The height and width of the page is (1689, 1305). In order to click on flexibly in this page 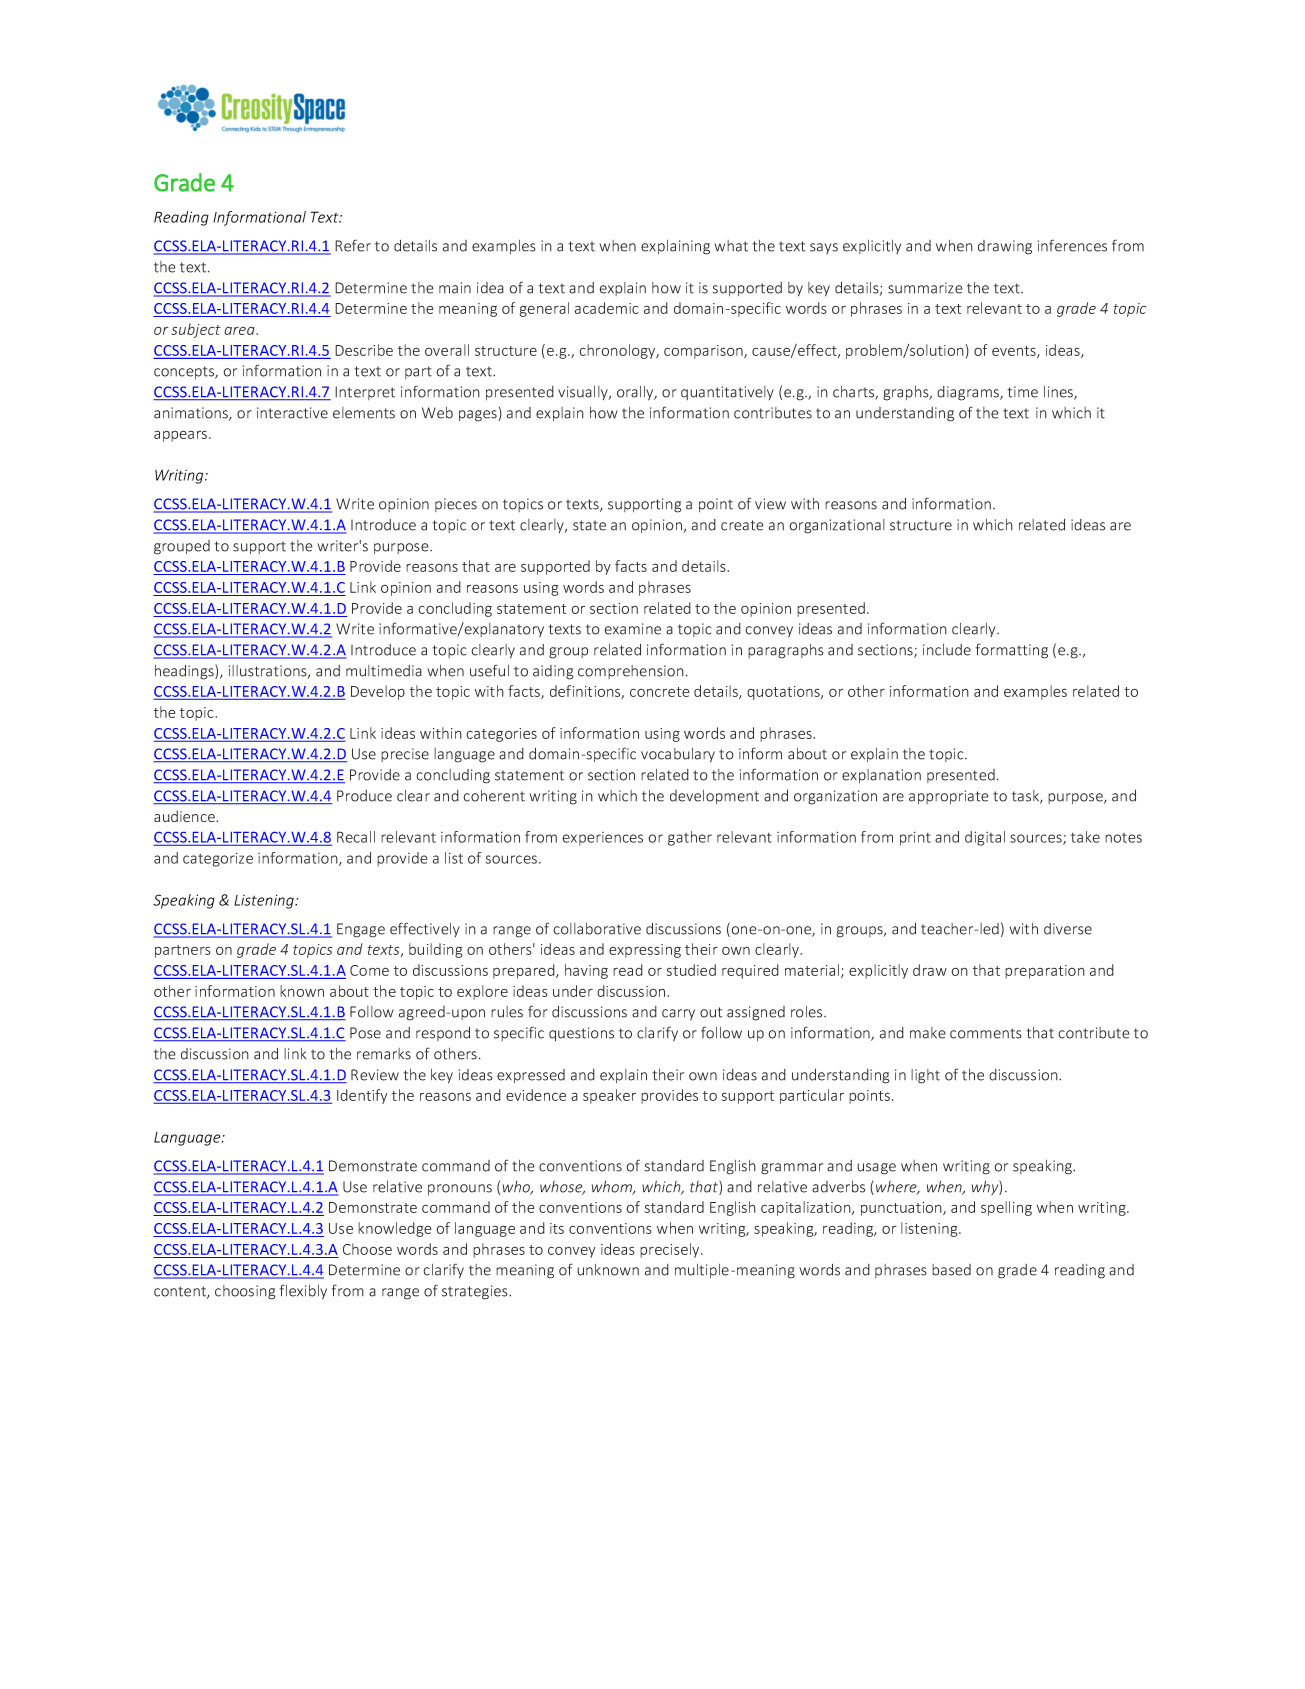, I will do `click(303, 1291)`.
